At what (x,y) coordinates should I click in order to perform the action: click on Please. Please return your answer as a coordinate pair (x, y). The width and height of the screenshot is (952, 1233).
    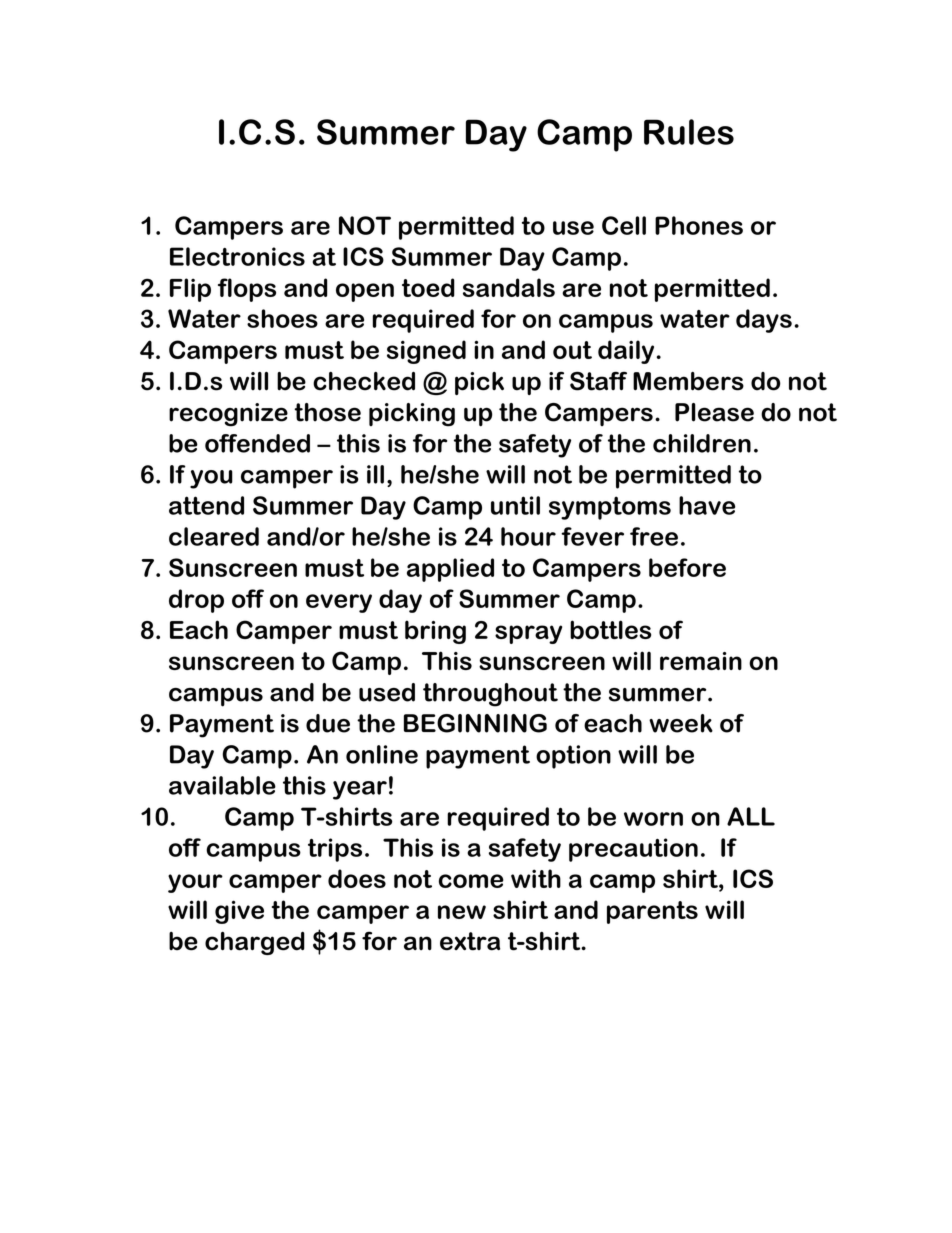
    Looking at the image, I should click on (714, 412).
